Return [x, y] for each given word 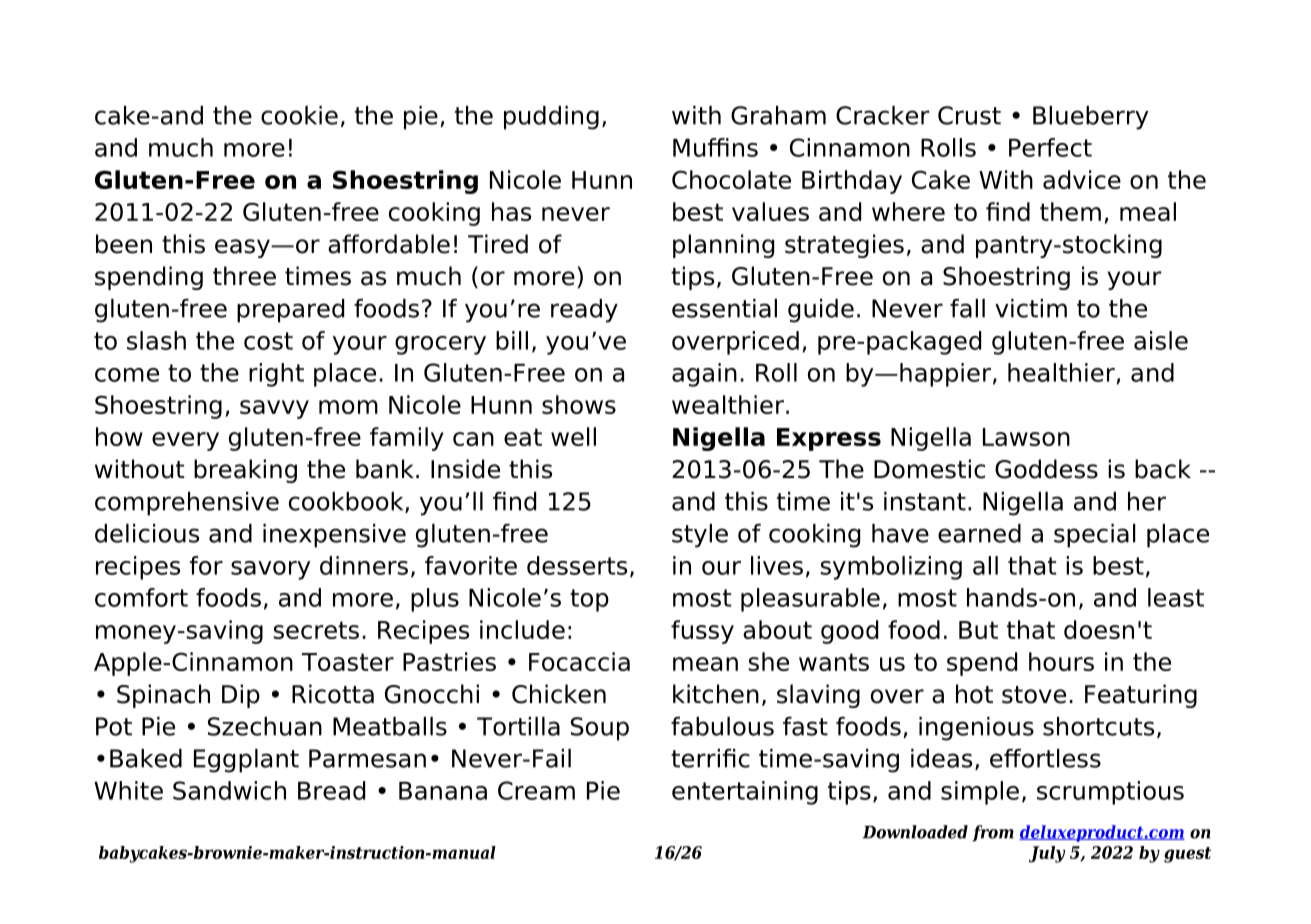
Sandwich [229, 790]
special [1095, 536]
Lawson [1026, 437]
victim [1031, 308]
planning [723, 246]
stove [1034, 695]
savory [270, 570]
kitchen [716, 694]
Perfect [1050, 147]
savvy [274, 409]
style [700, 536]
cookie [299, 115]
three [244, 276]
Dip [241, 696]
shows [579, 404]
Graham [778, 115]
